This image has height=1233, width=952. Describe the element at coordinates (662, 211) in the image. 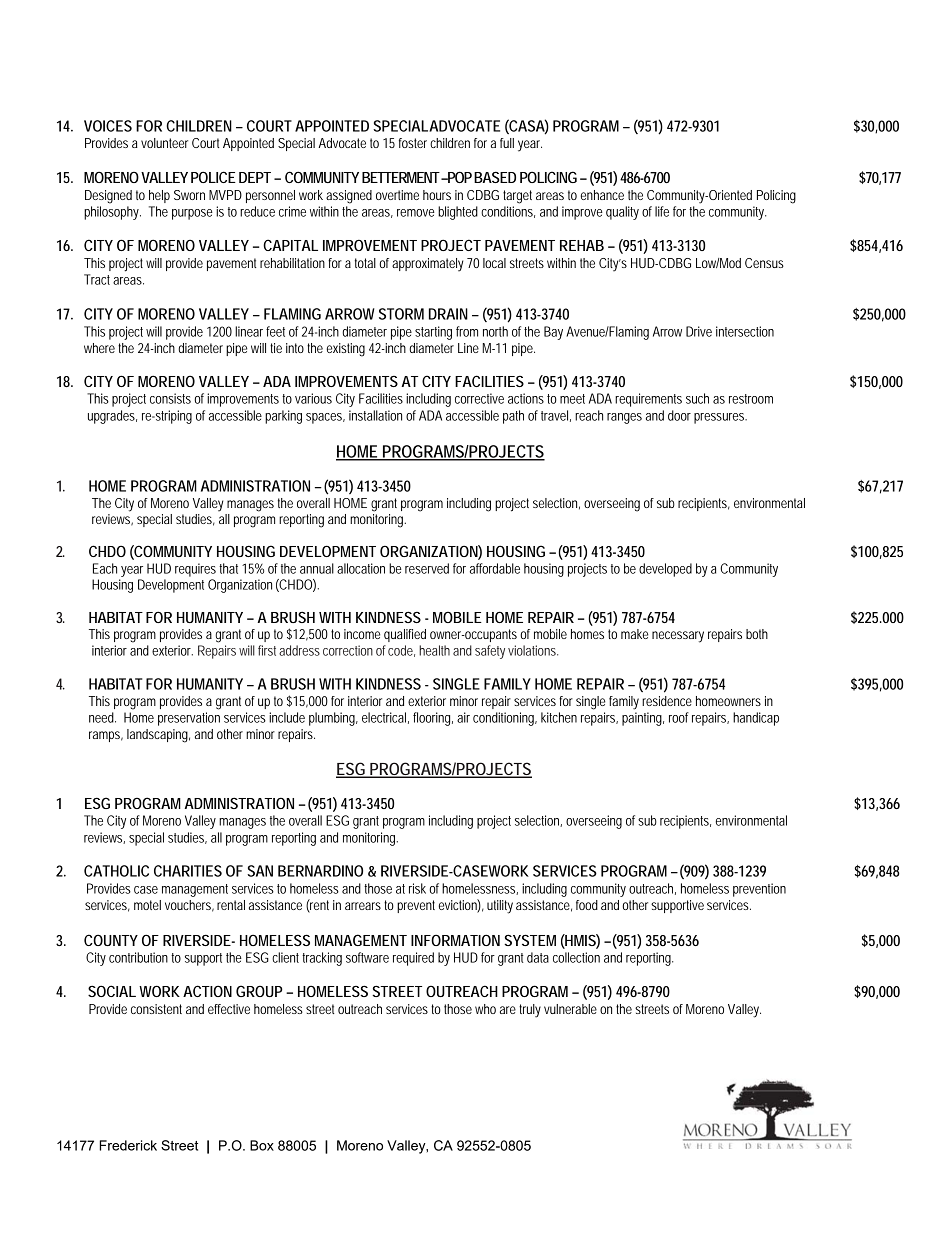

I see `life` at that location.
